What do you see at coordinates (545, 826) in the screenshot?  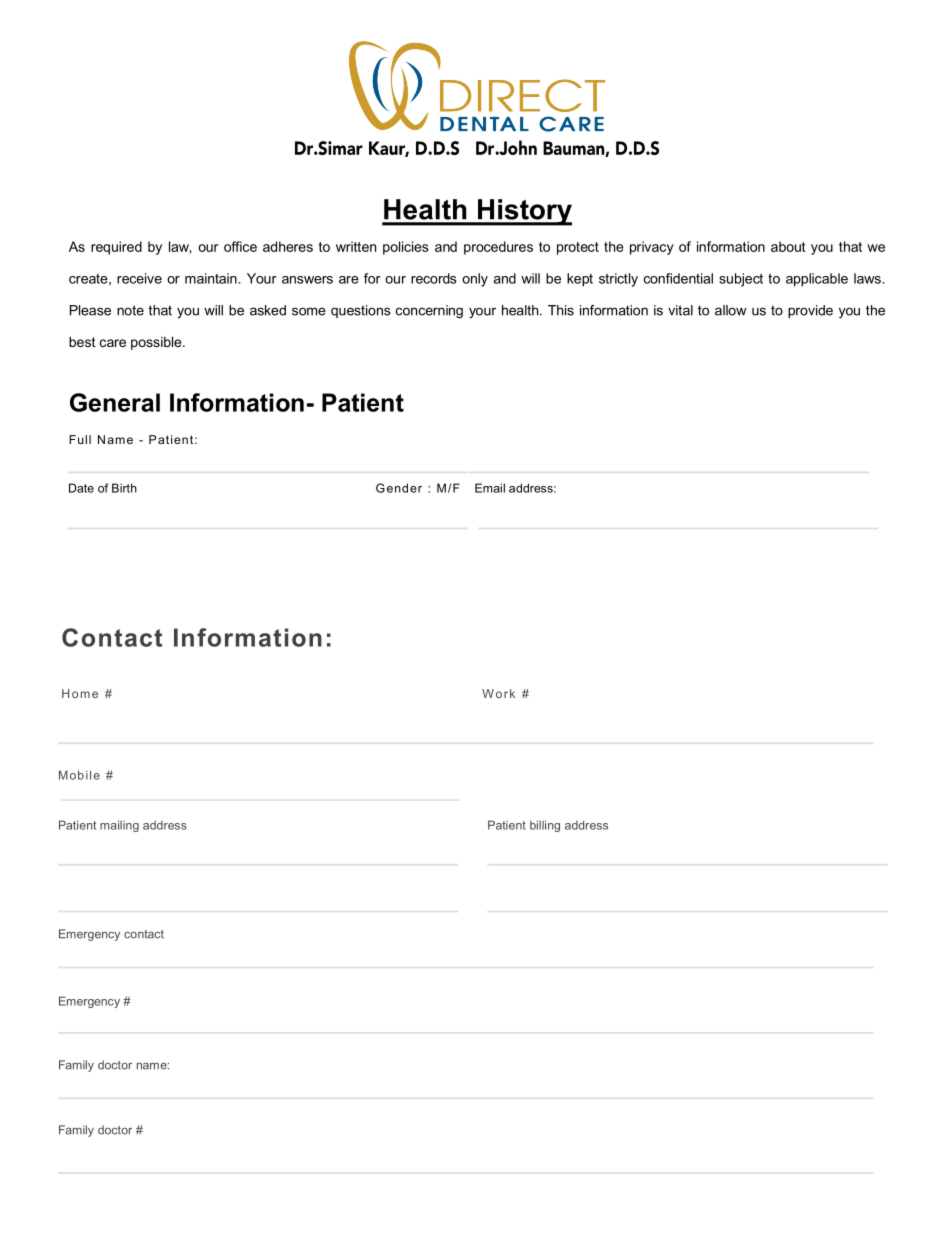 I see `billing` at bounding box center [545, 826].
